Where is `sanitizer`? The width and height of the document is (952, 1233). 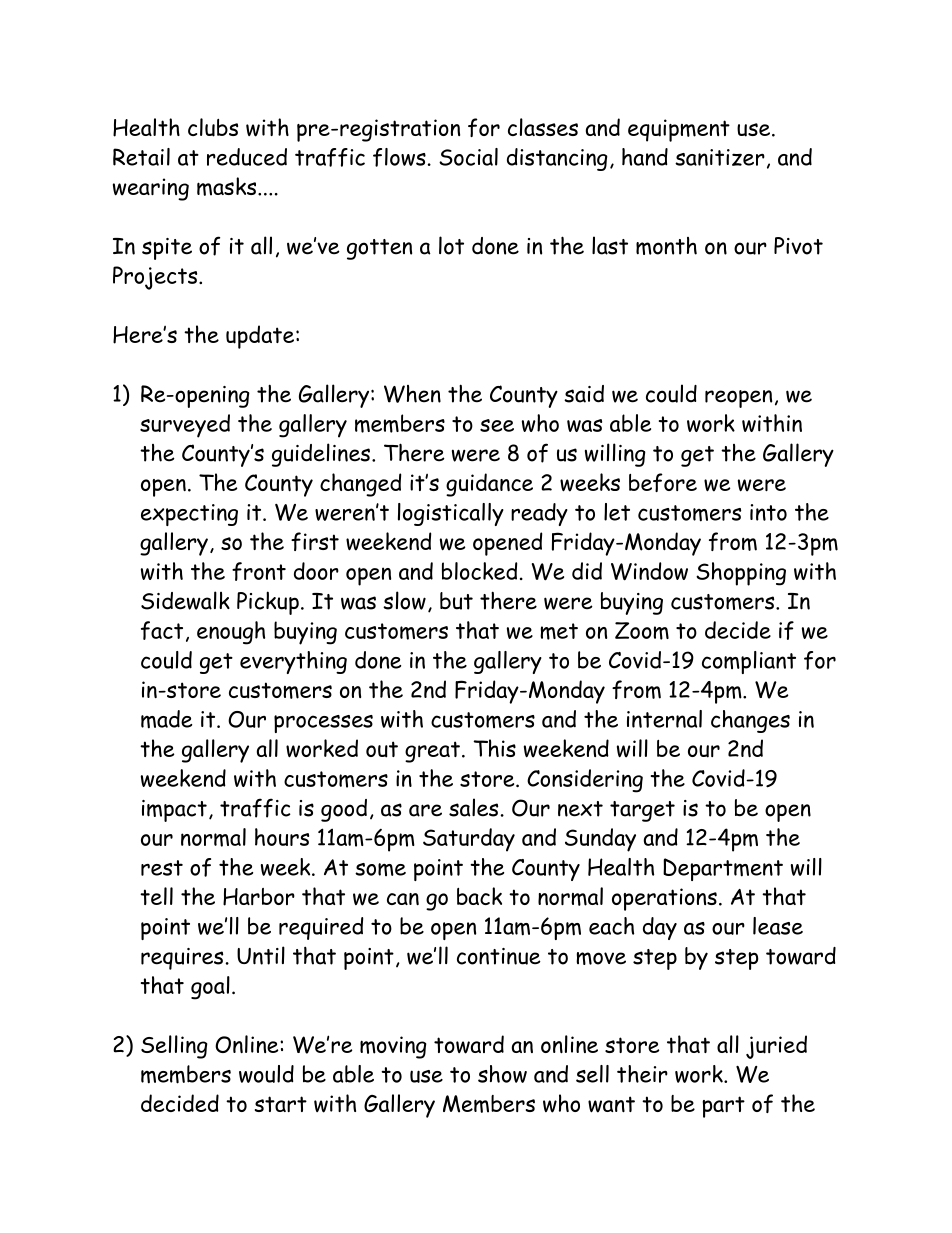
sanitizer is located at coordinates (720, 157).
